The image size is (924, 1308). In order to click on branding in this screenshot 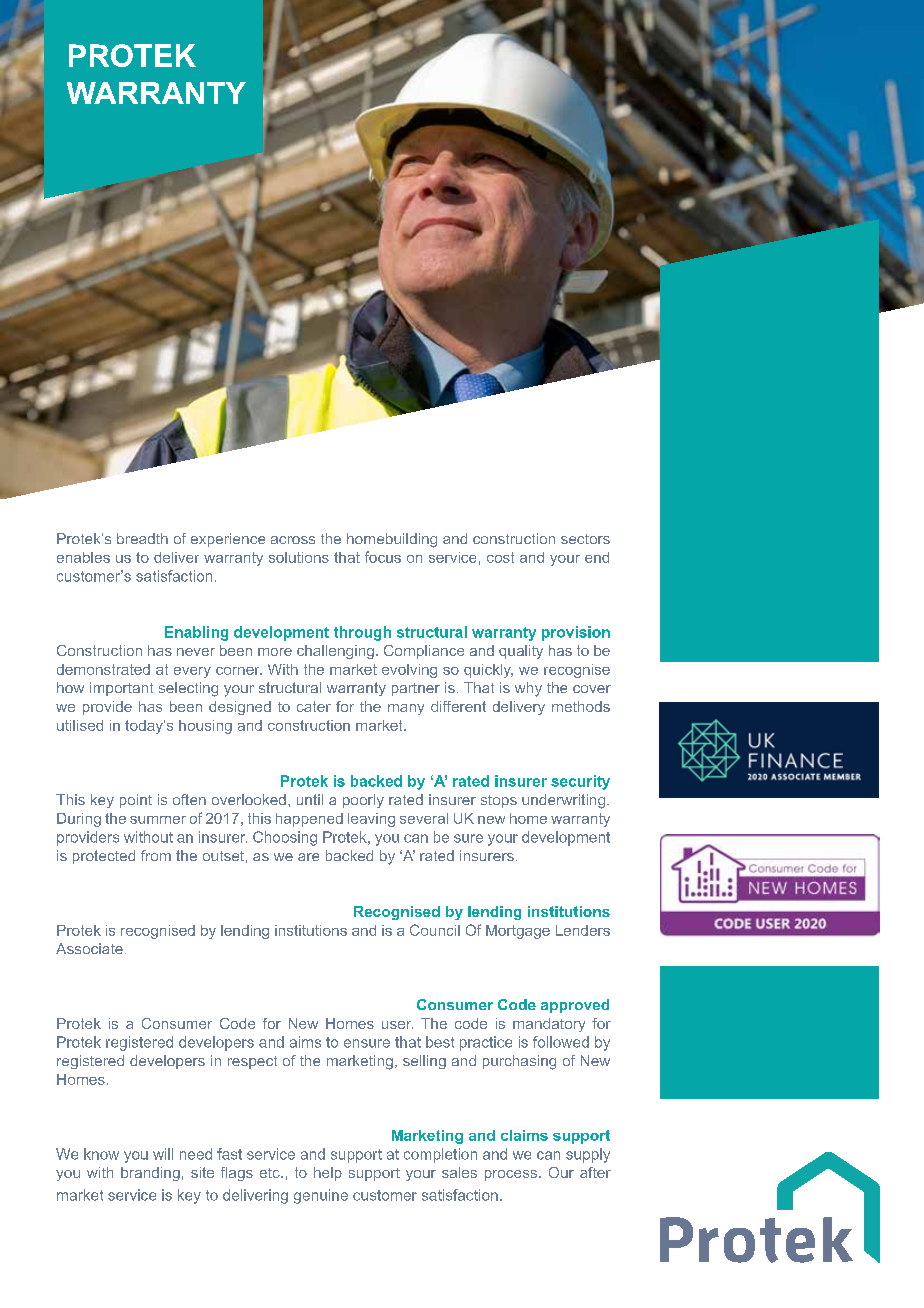, I will do `click(150, 1174)`.
